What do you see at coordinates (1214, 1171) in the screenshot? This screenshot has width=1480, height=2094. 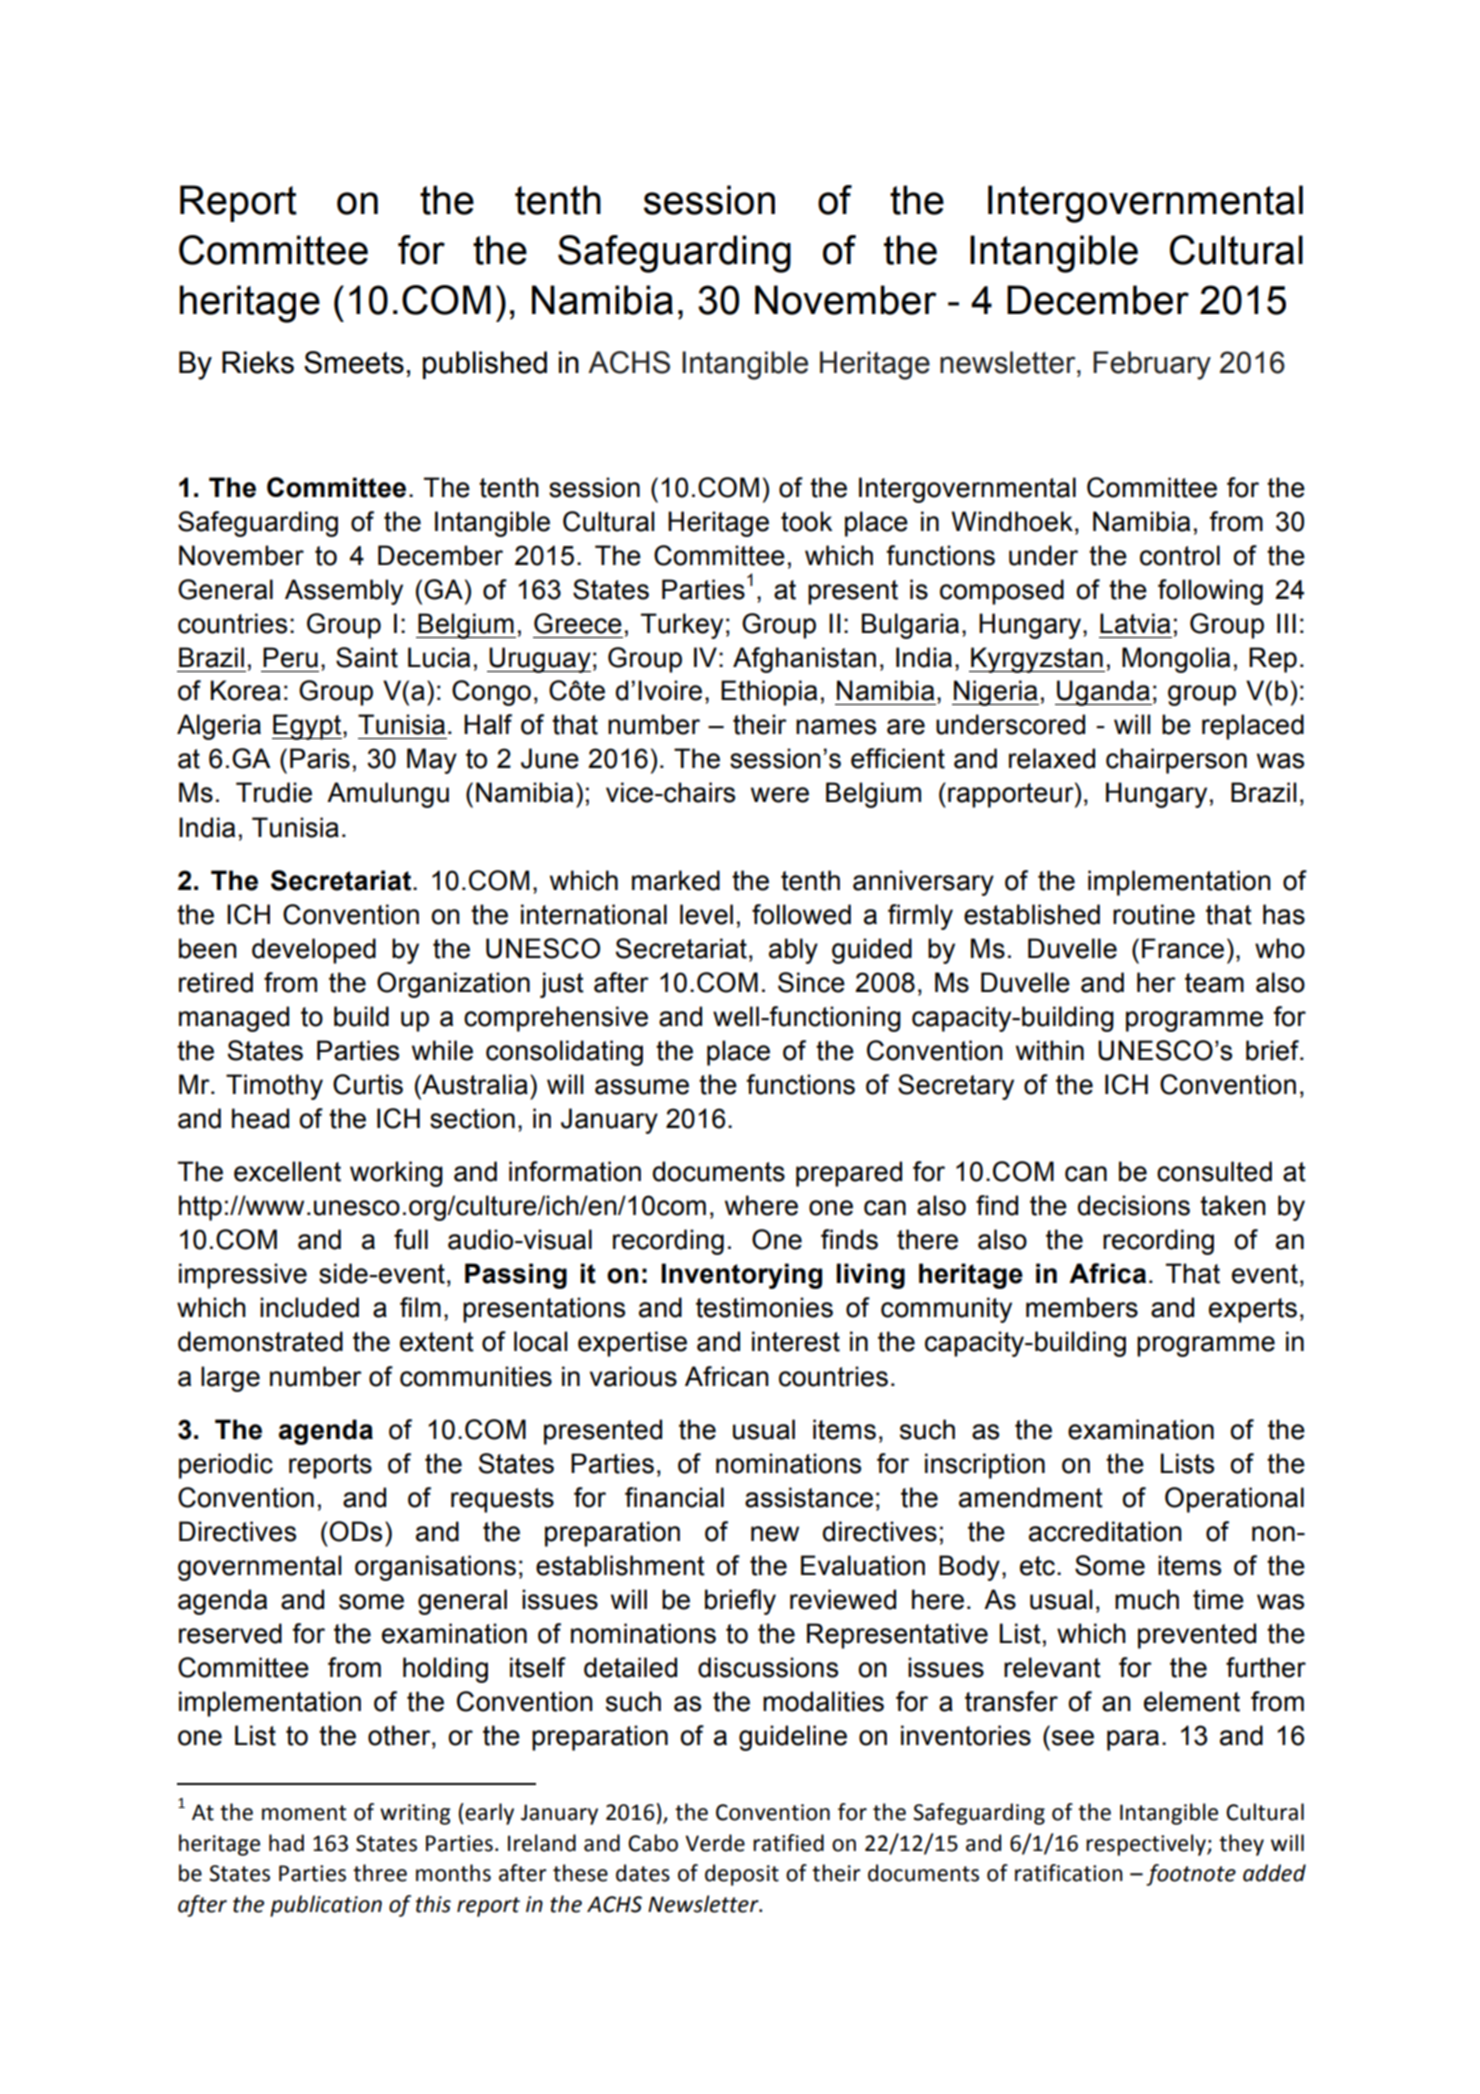 I see `consulted` at bounding box center [1214, 1171].
